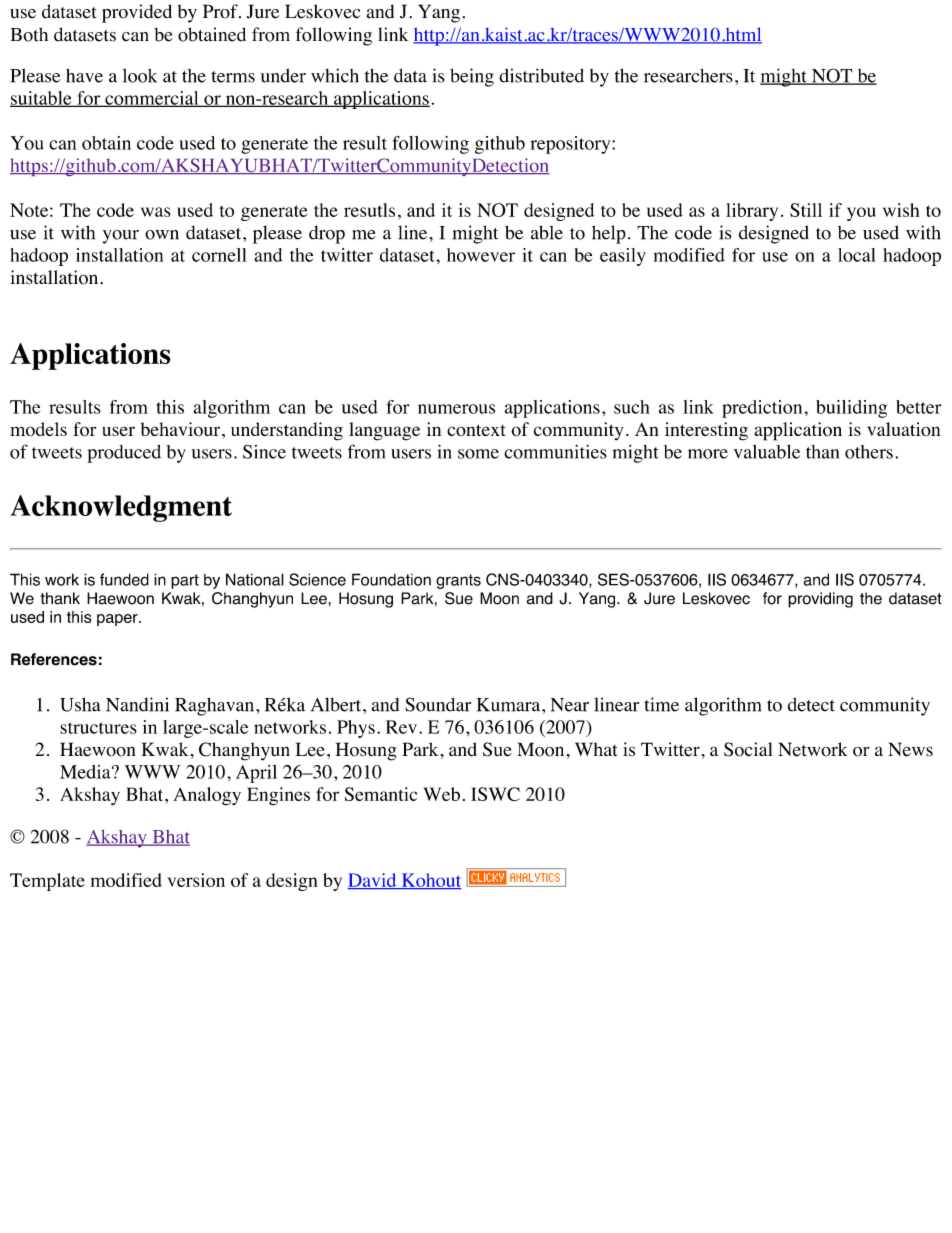  What do you see at coordinates (748, 749) in the screenshot?
I see `Social` at bounding box center [748, 749].
